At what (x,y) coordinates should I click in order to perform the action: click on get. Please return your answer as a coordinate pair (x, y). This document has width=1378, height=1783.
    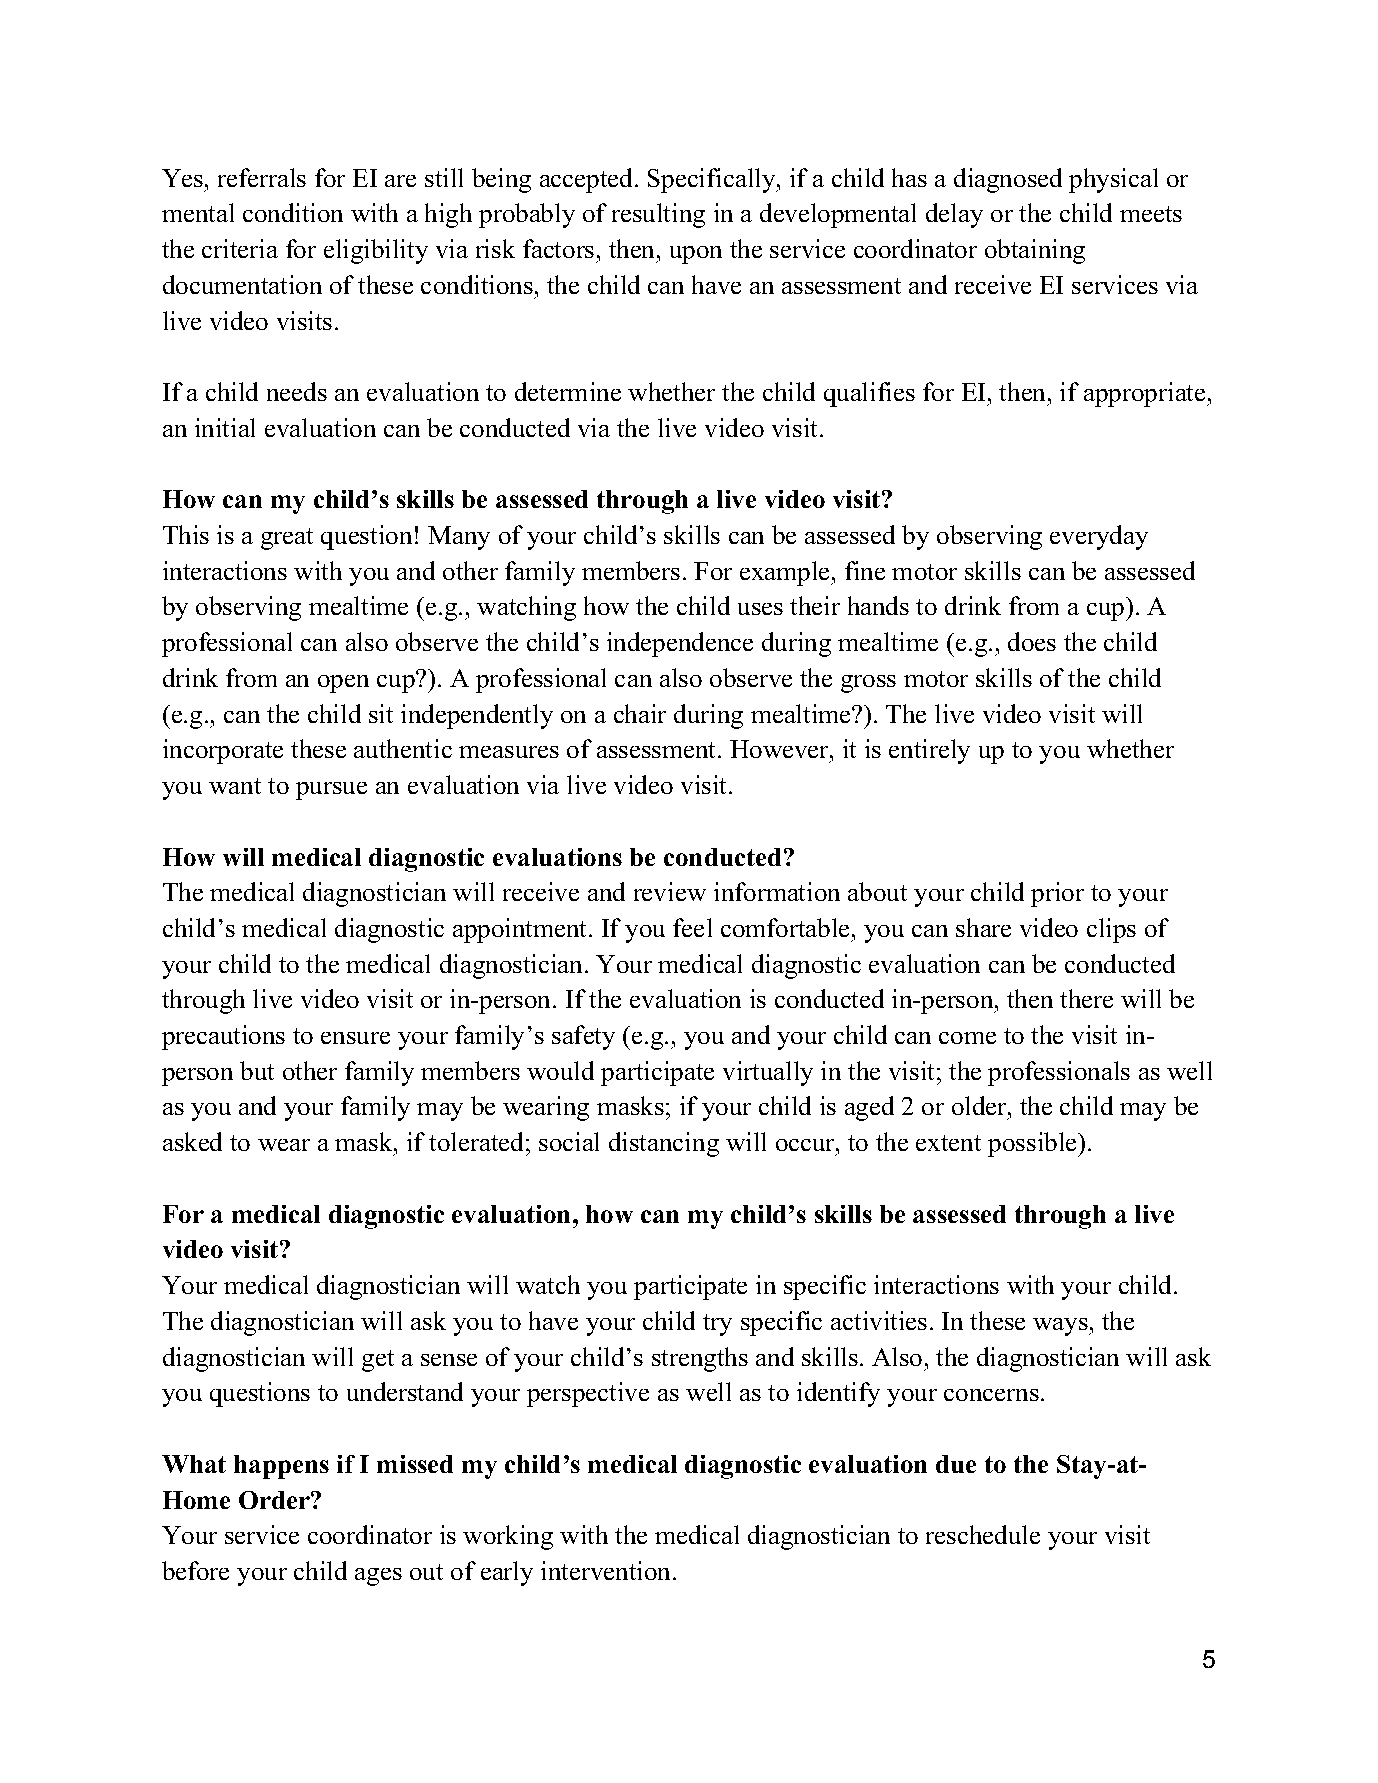
    Looking at the image, I should click on (378, 1361).
